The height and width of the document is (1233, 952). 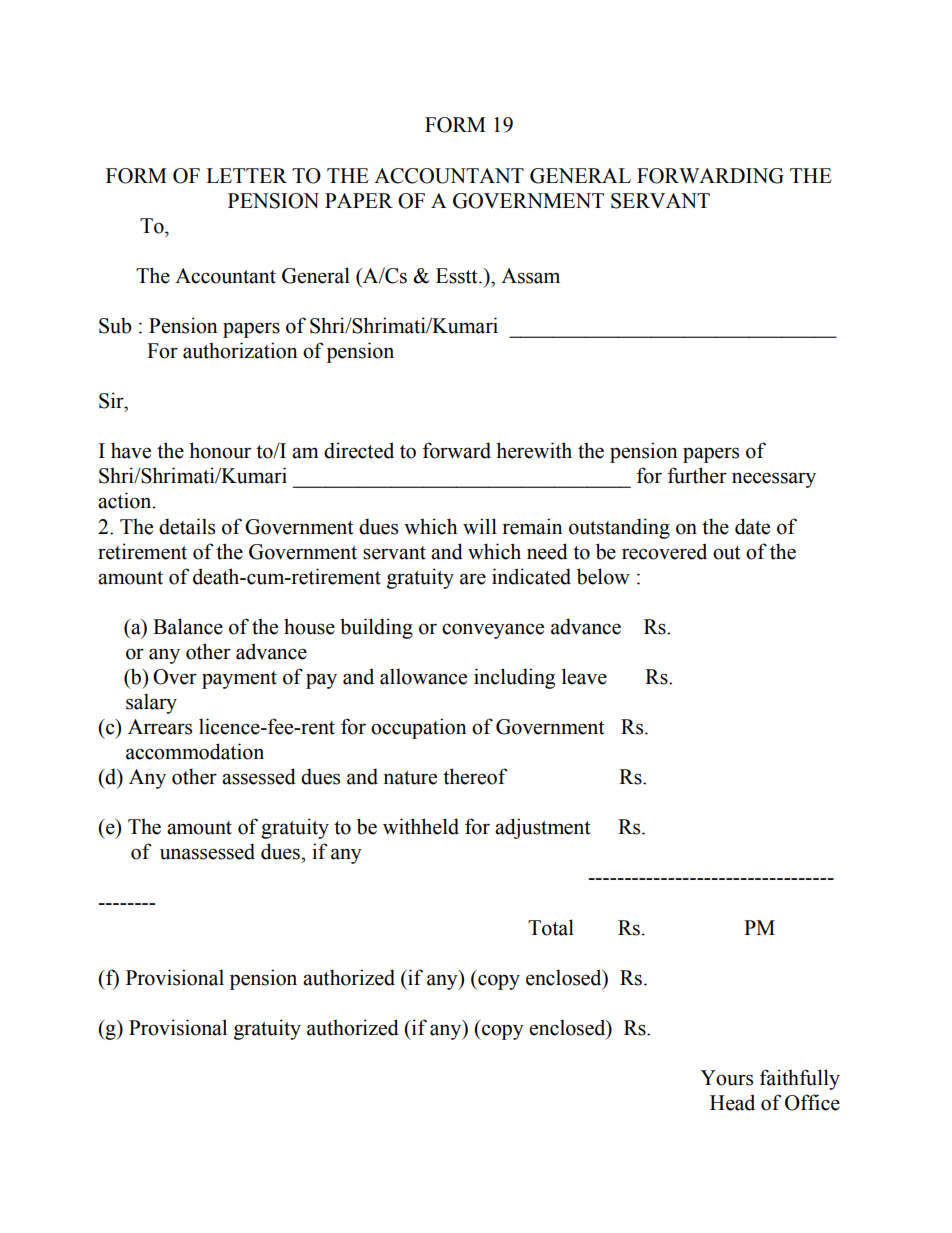 I want to click on Assam, so click(x=530, y=276).
